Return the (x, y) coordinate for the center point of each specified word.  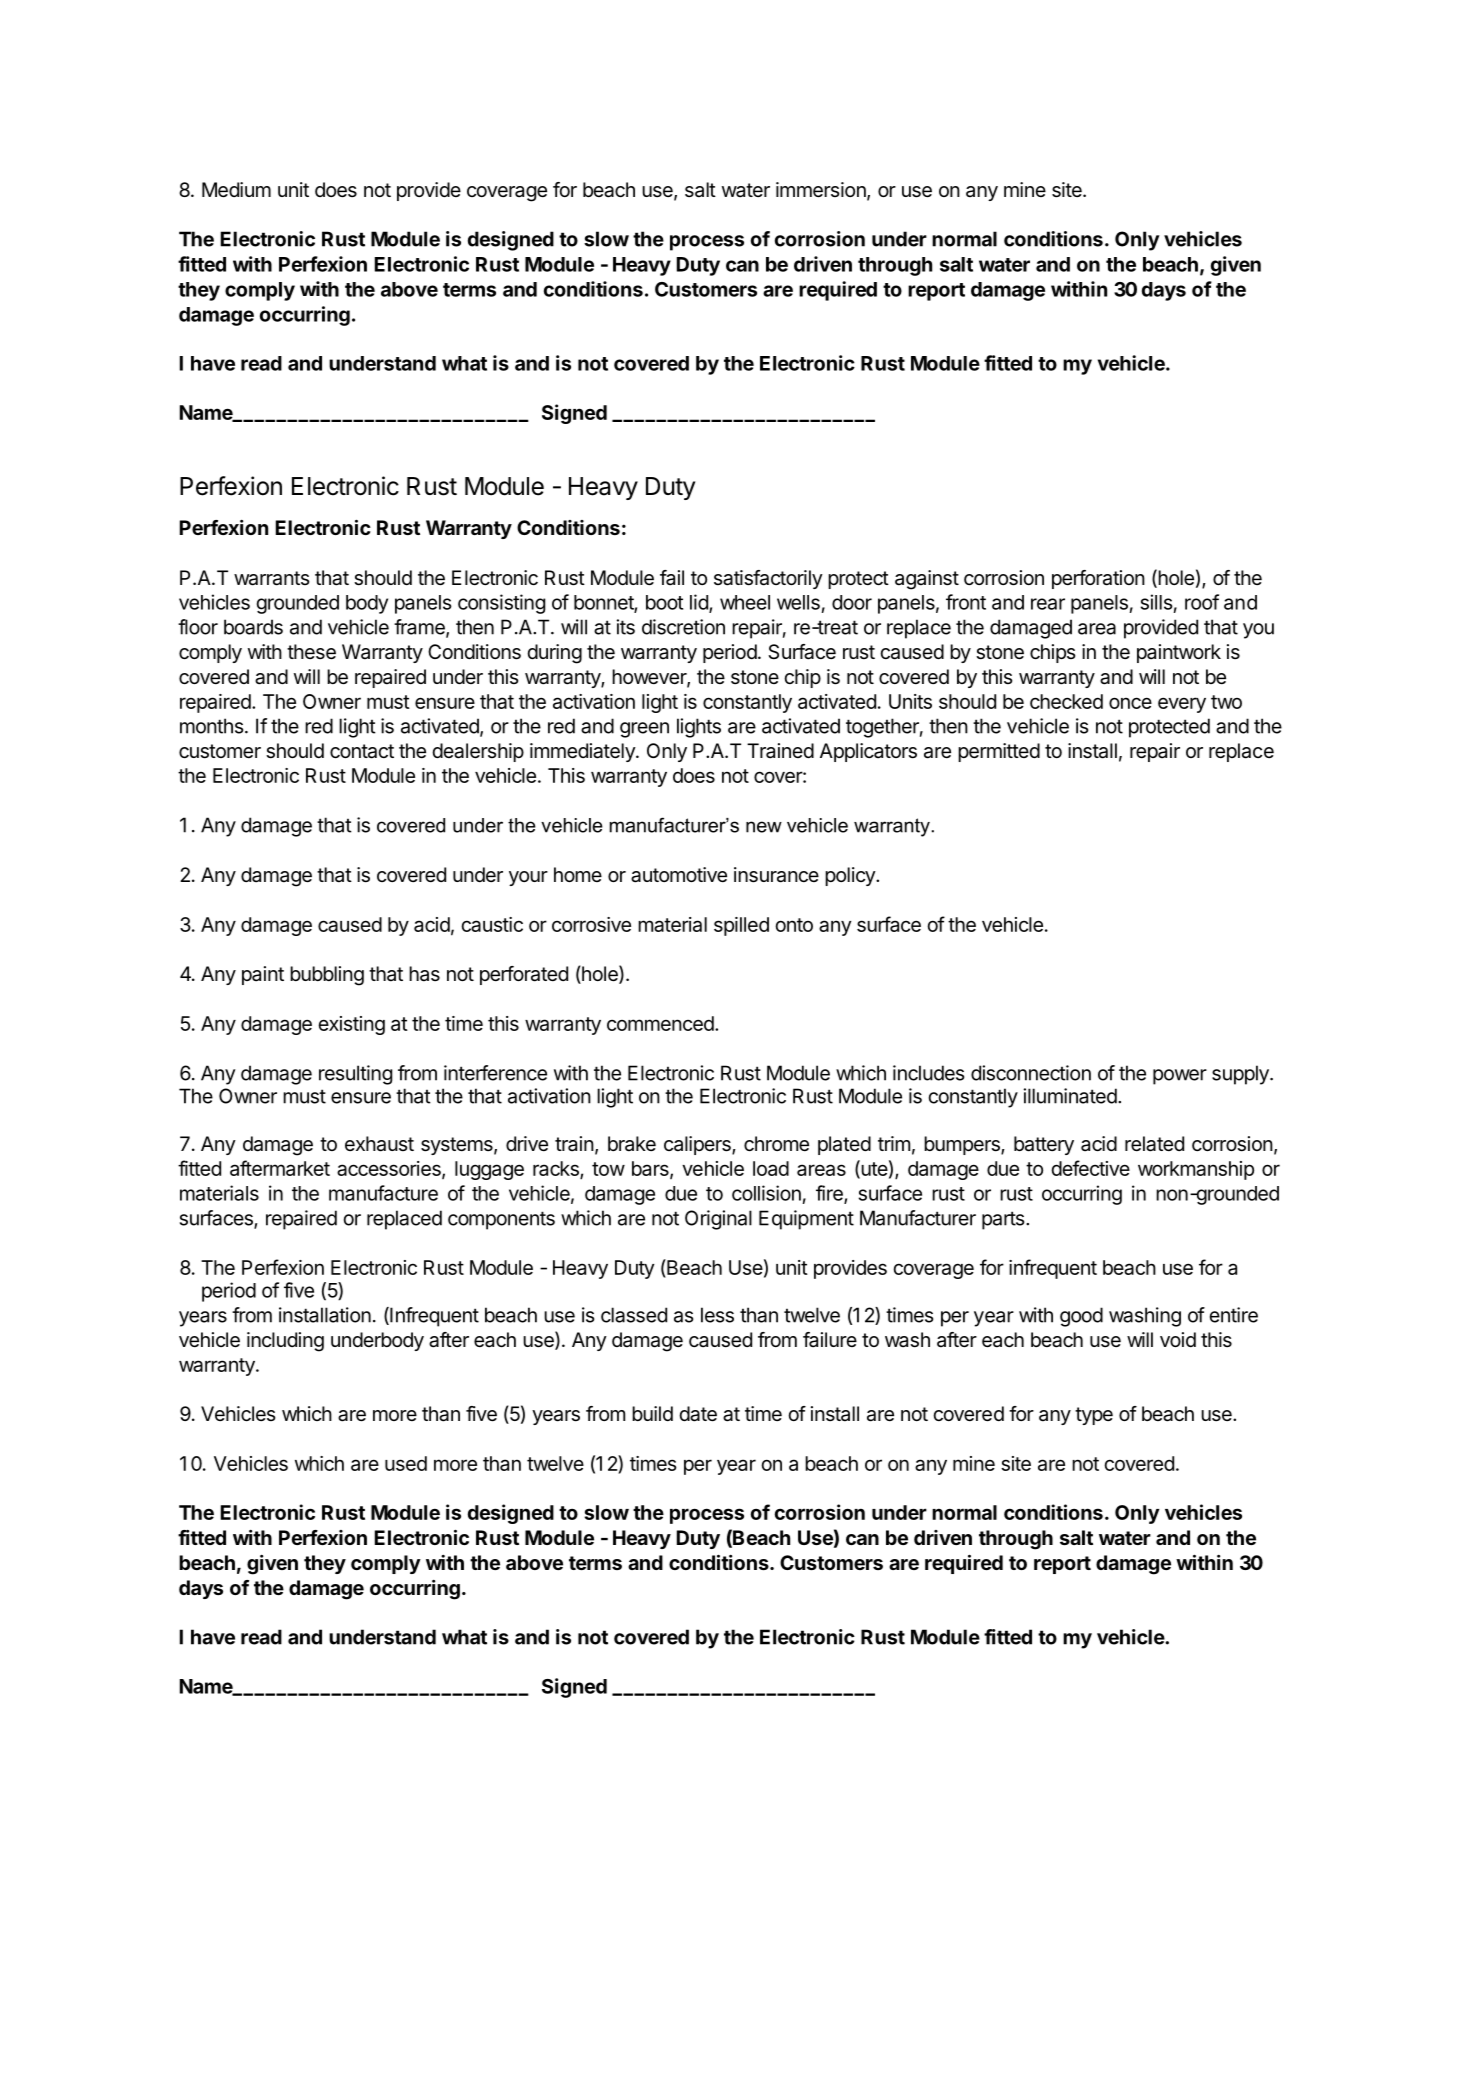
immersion (822, 191)
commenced (661, 1023)
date (698, 1414)
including (285, 1342)
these (311, 652)
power (1180, 1077)
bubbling (327, 976)
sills (1156, 602)
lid (700, 603)
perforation (1098, 579)
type (1094, 1416)
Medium (236, 190)
